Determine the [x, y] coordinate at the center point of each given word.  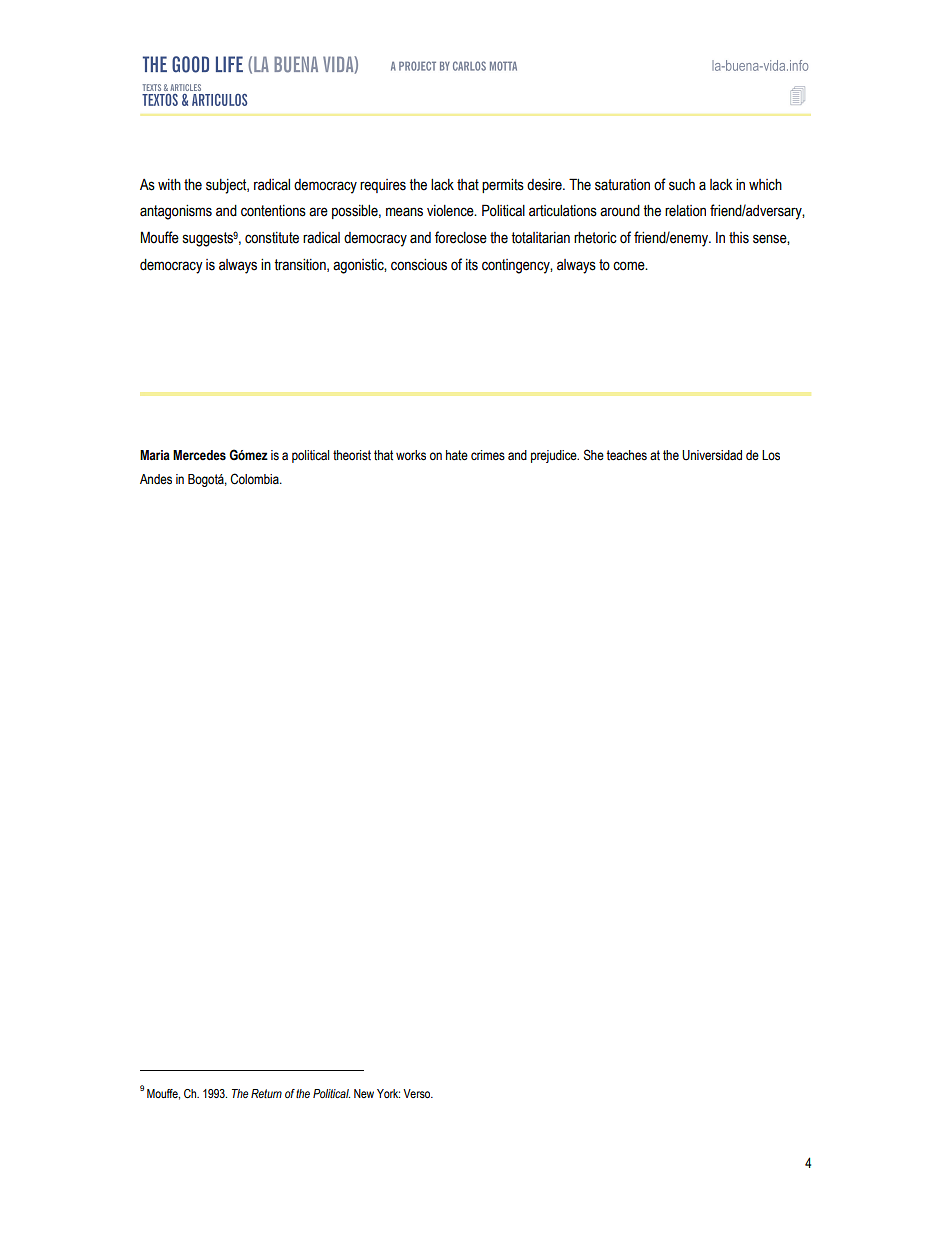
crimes [488, 455]
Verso [418, 1093]
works [411, 455]
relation [685, 211]
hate [457, 455]
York [388, 1093]
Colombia [255, 479]
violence [451, 211]
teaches [626, 455]
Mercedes [199, 455]
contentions [273, 211]
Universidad [712, 455]
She [594, 455]
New [364, 1093]
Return [266, 1093]
